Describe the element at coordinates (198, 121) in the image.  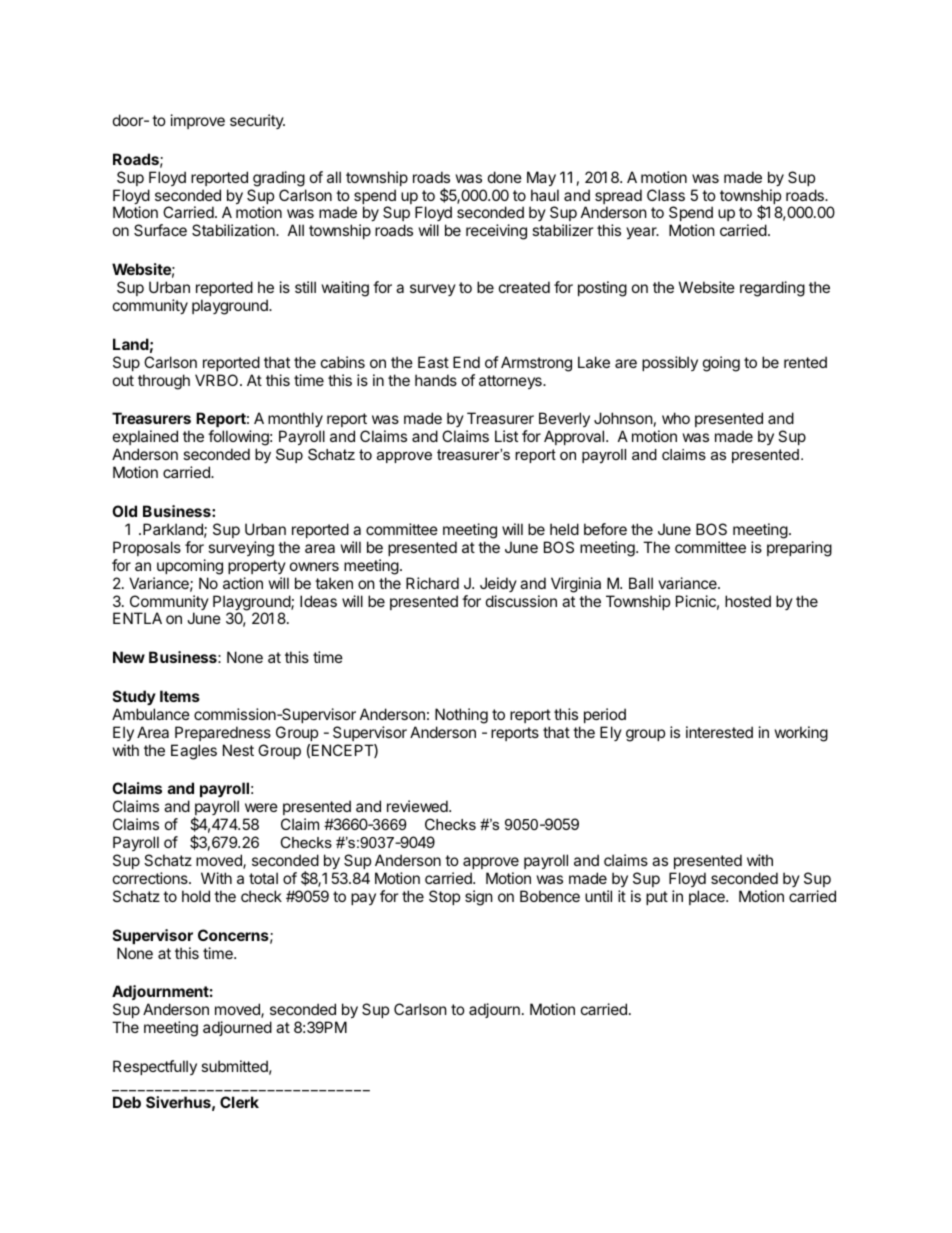
I see `improve` at that location.
